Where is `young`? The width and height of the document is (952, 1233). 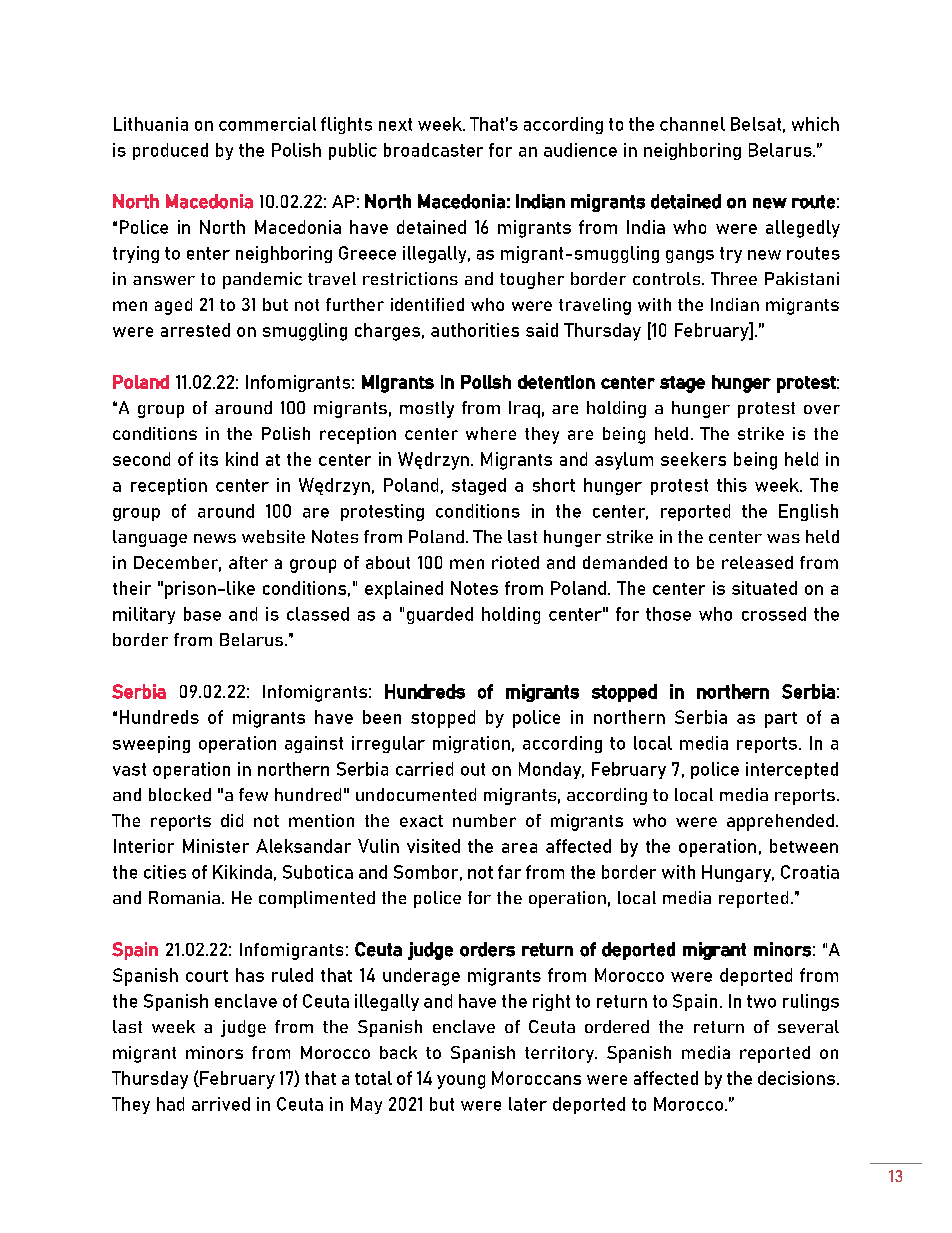
young is located at coordinates (461, 1082).
